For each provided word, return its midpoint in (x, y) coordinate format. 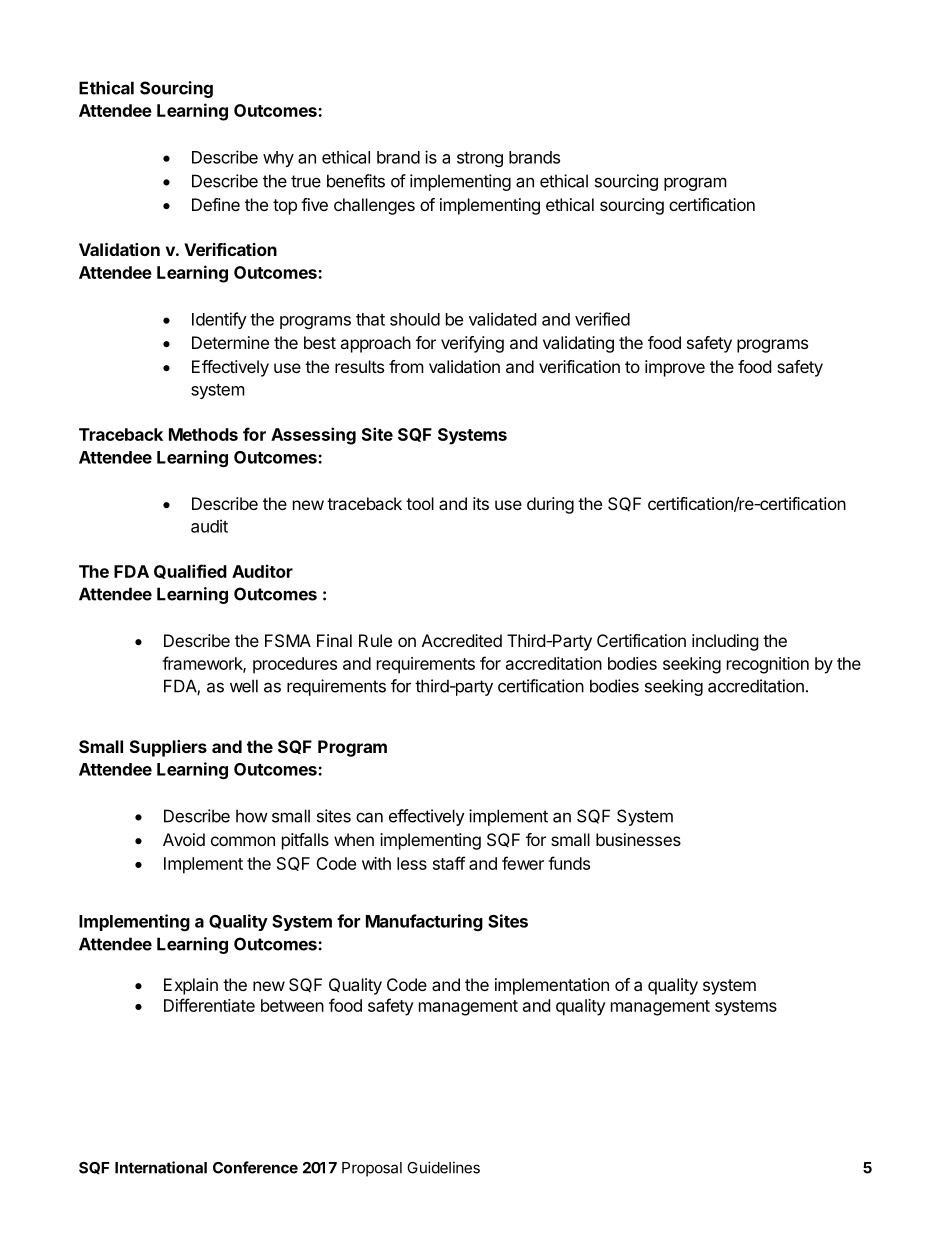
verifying (472, 344)
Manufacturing (424, 922)
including (725, 642)
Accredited (462, 640)
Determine (230, 342)
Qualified (190, 571)
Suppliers (168, 748)
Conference (255, 1167)
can (369, 817)
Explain (191, 986)
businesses (638, 839)
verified (602, 319)
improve (675, 368)
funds (569, 863)
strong (480, 159)
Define (216, 204)
